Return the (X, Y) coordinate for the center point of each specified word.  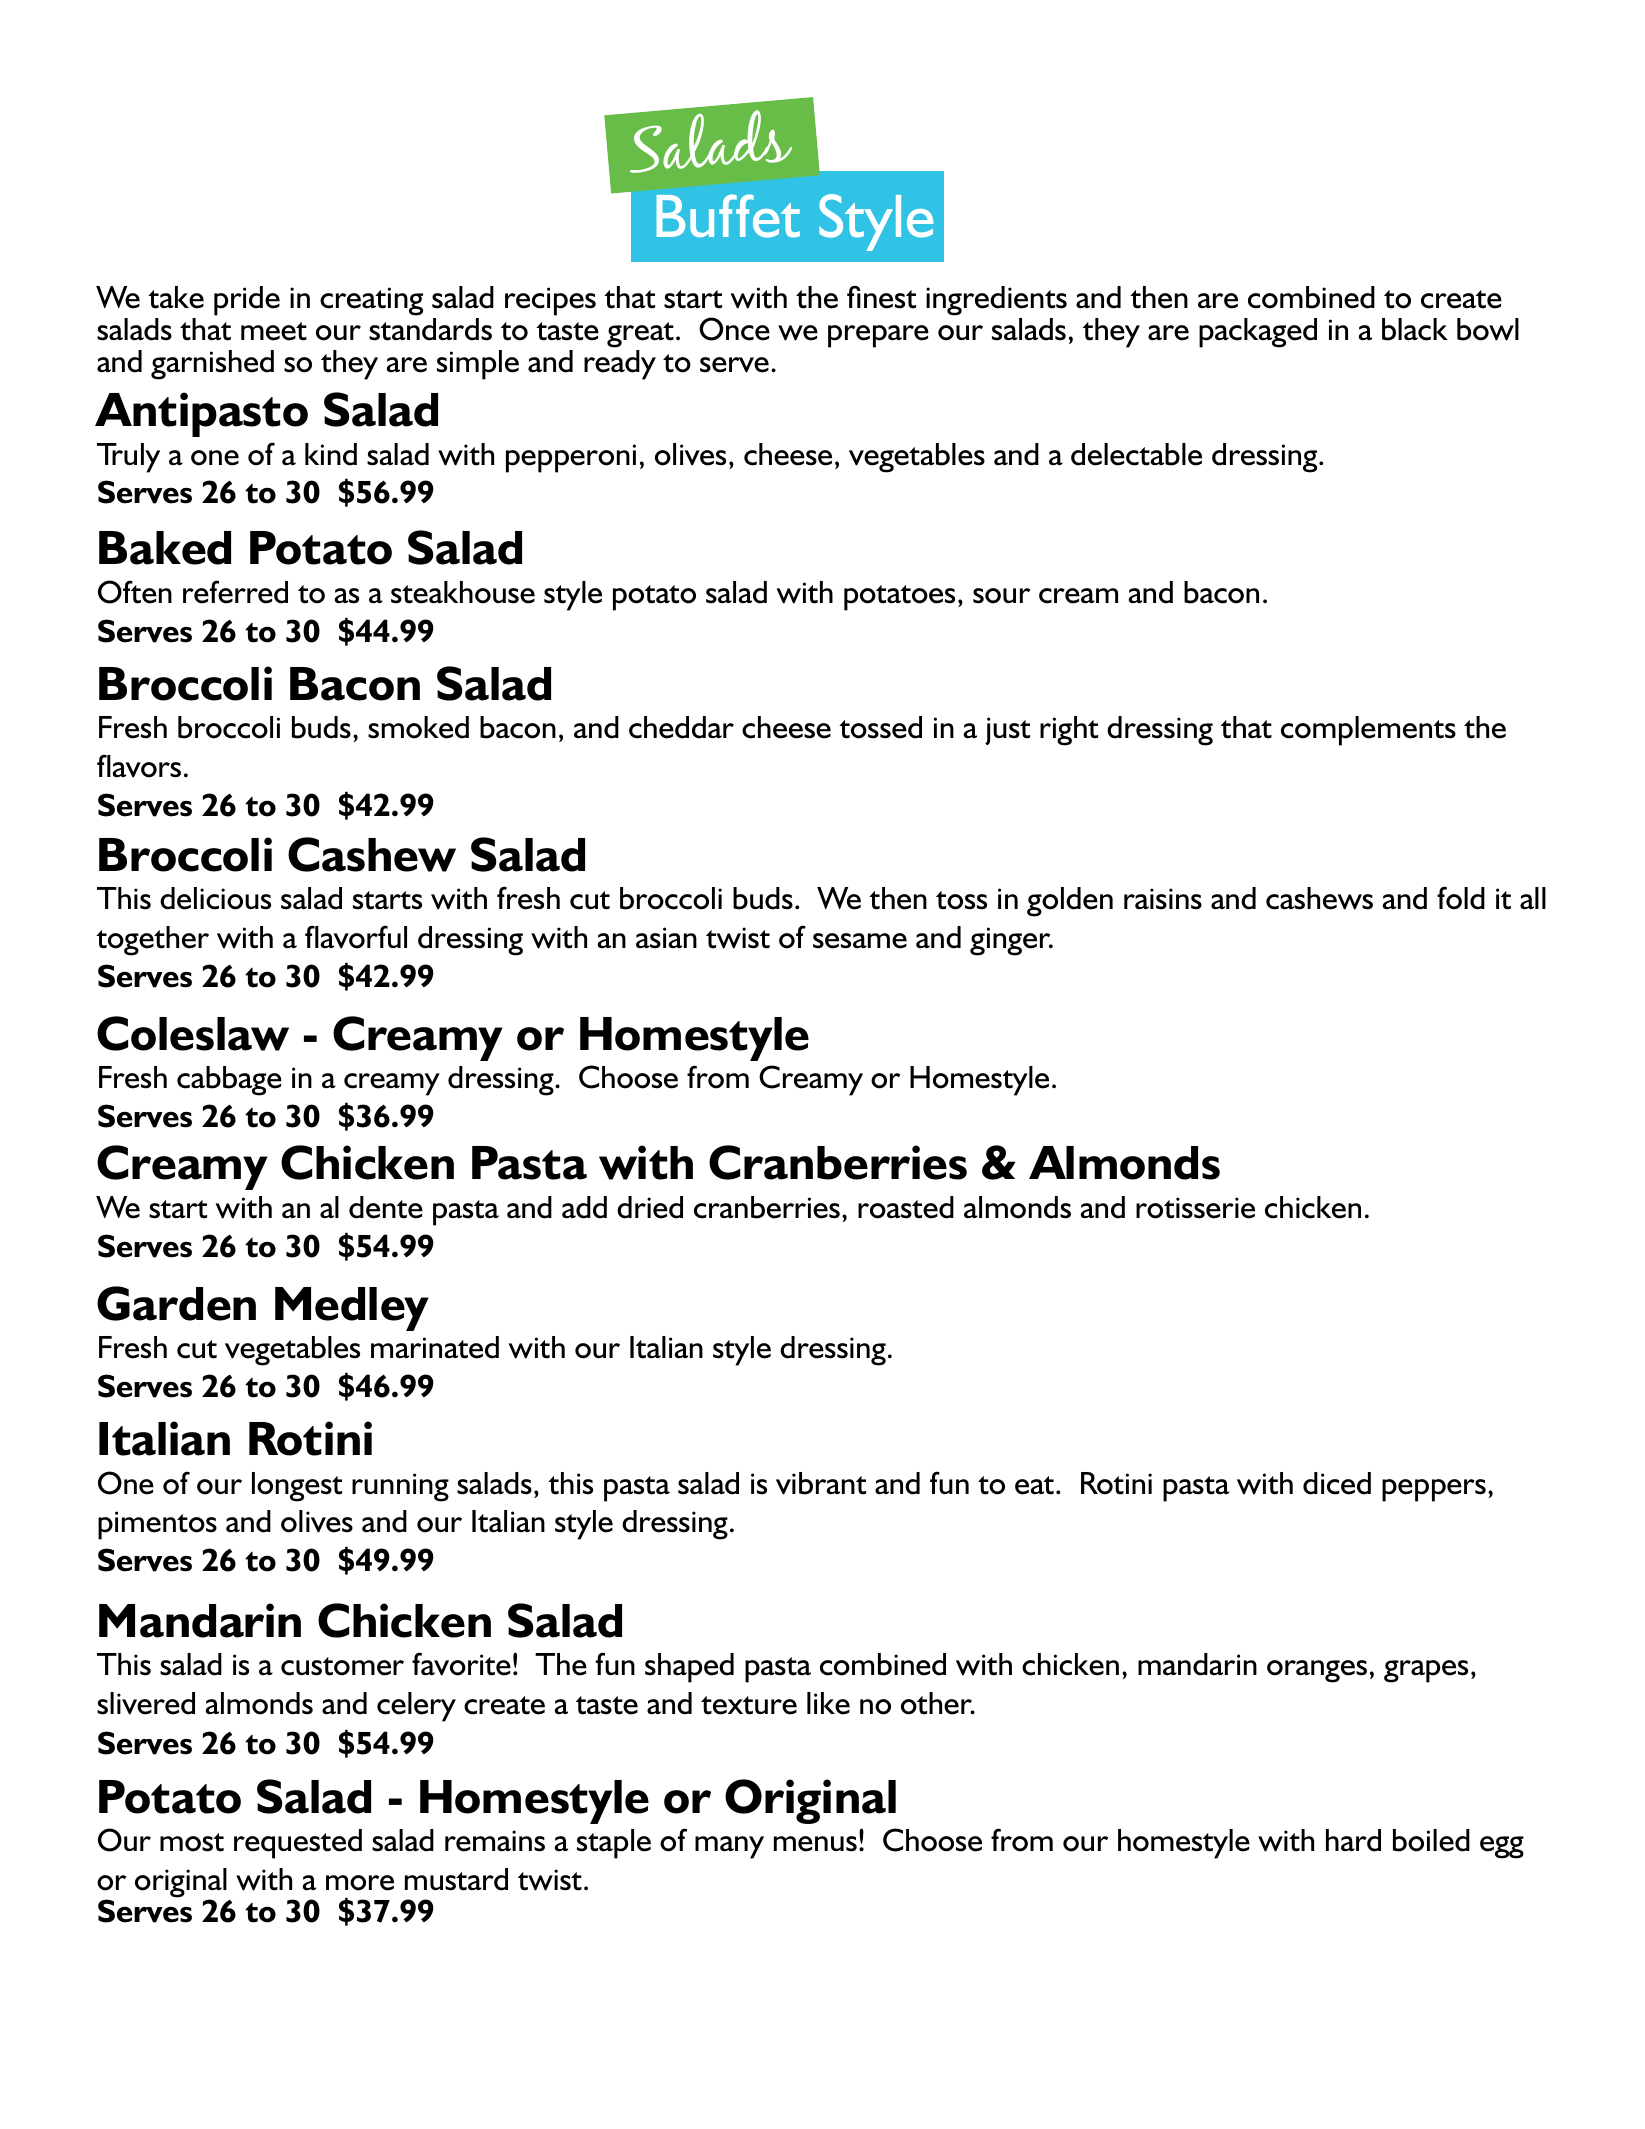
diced (1337, 1483)
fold (1461, 898)
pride (247, 301)
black (1415, 329)
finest (881, 297)
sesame (860, 941)
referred (235, 592)
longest (297, 1487)
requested (298, 1844)
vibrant (821, 1483)
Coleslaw (193, 1033)
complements (1368, 731)
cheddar (681, 727)
